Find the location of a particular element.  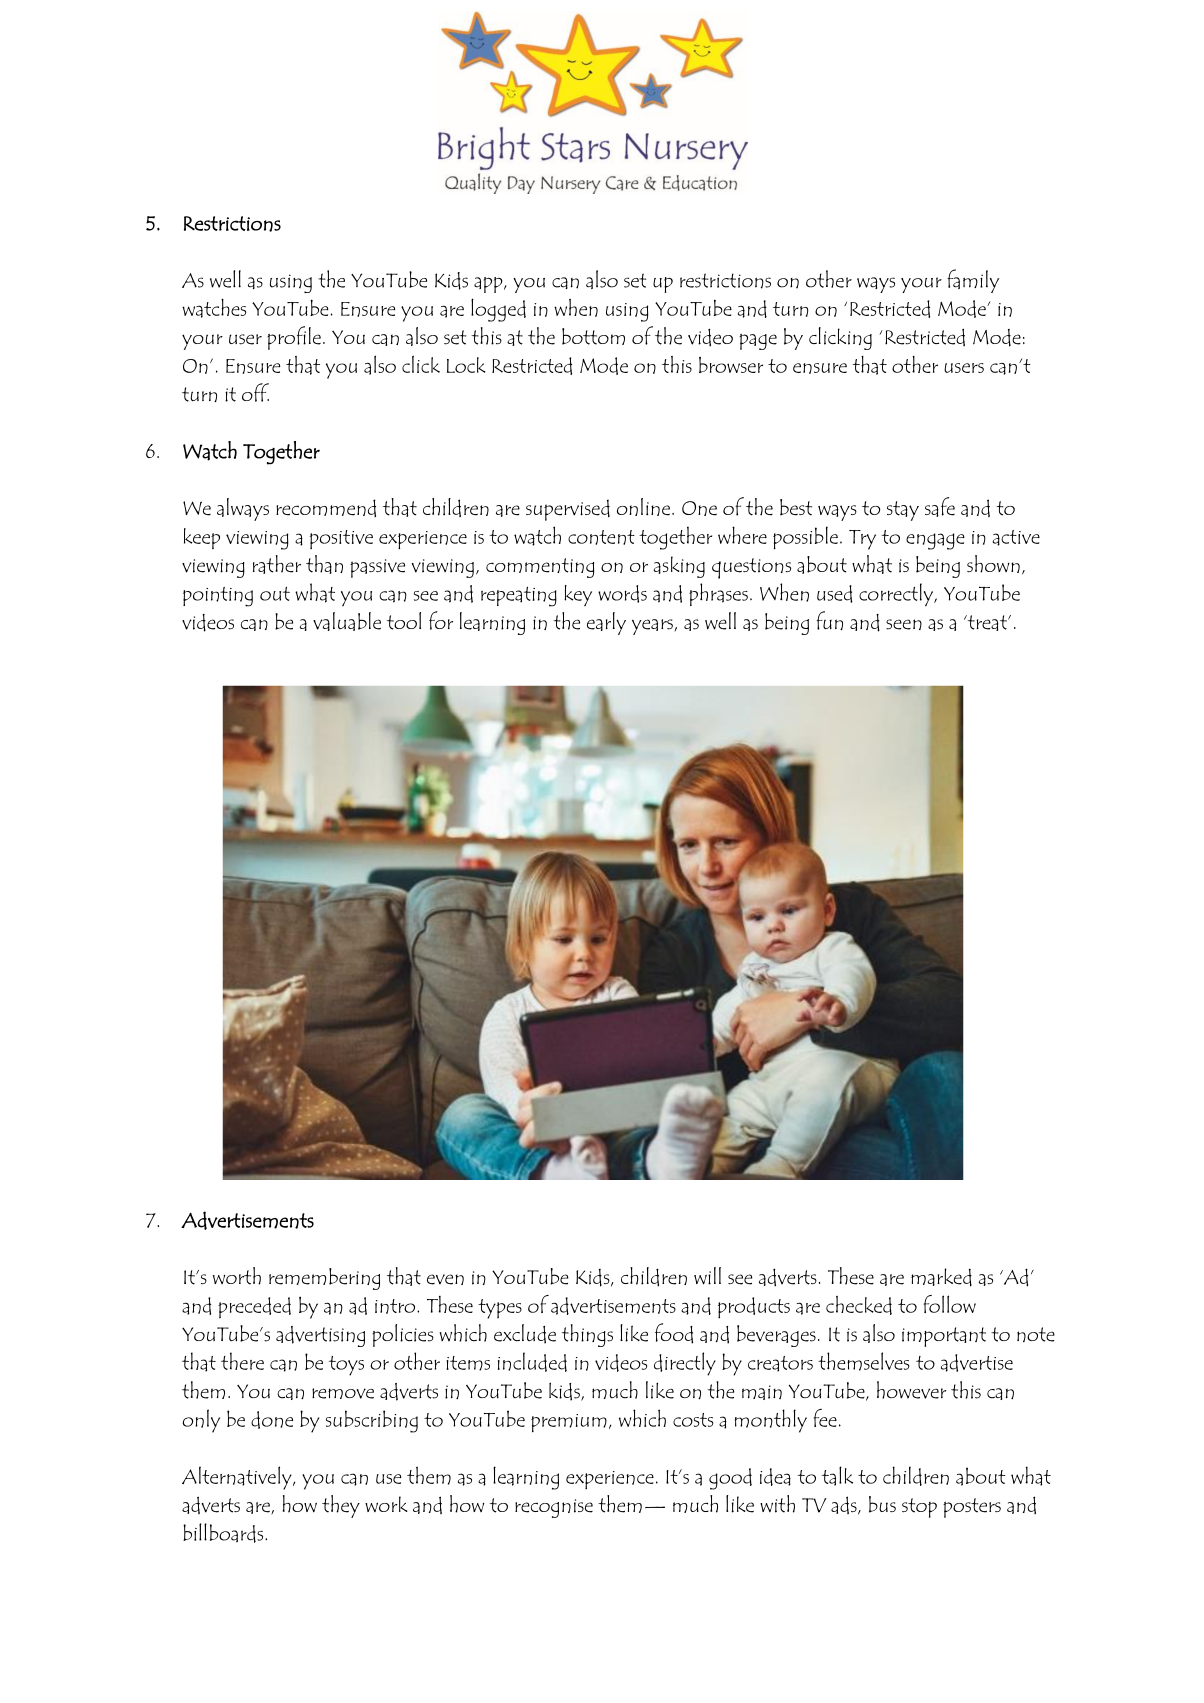

profile is located at coordinates (294, 338).
